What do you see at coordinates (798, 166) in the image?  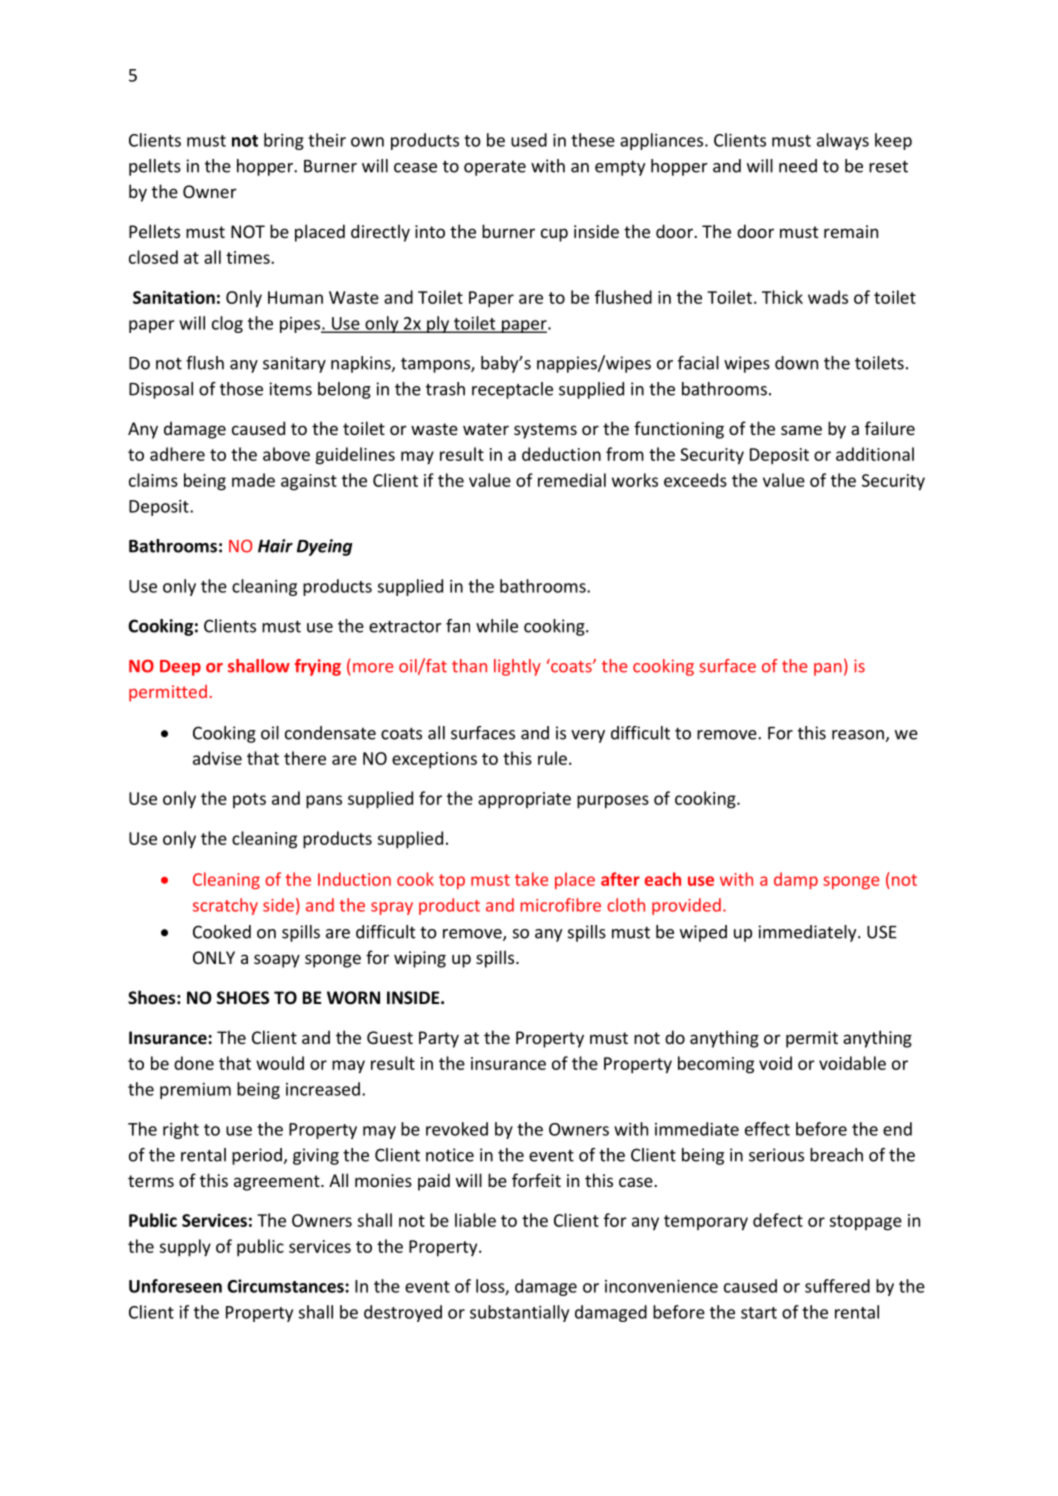 I see `need` at bounding box center [798, 166].
